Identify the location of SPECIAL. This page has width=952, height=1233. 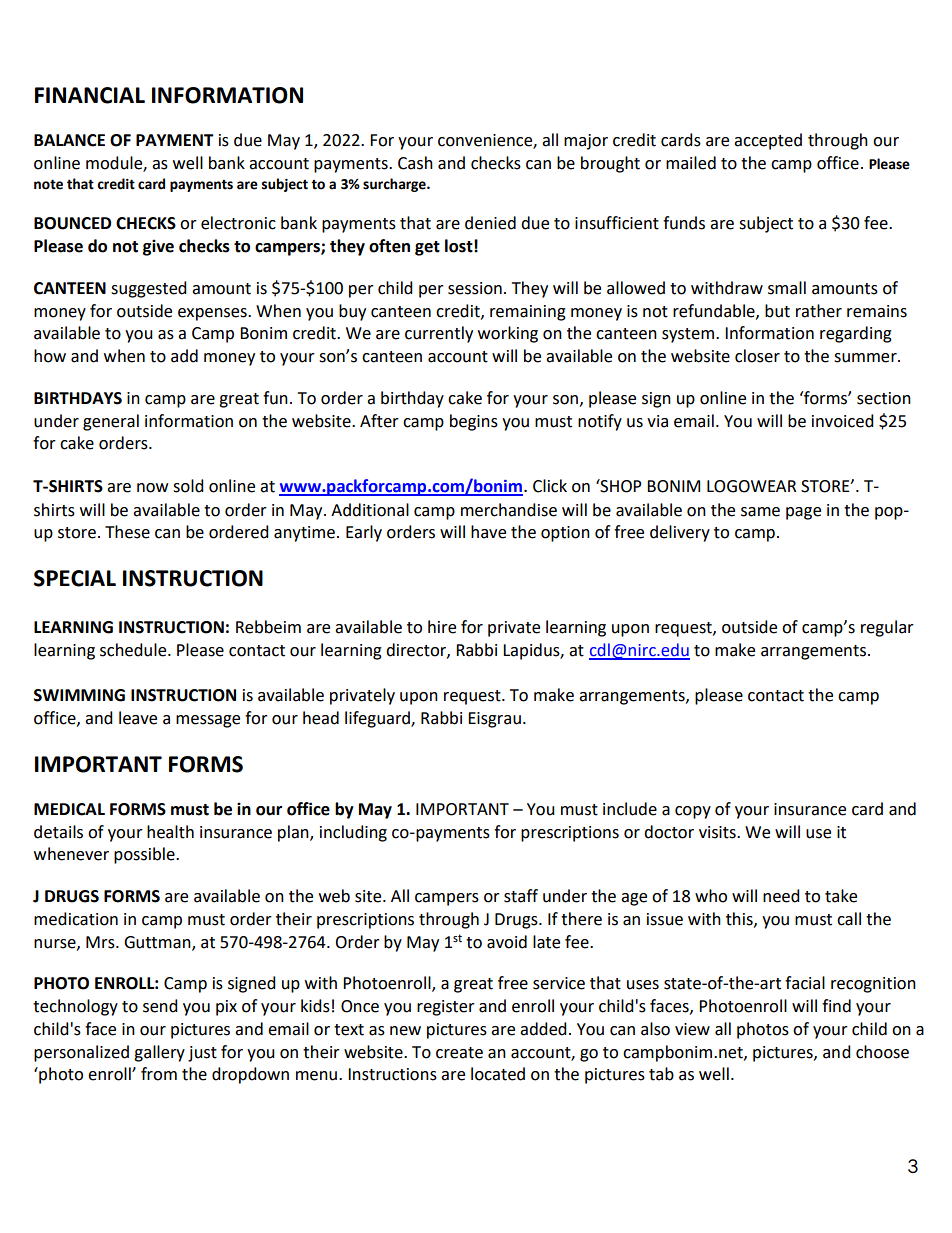
(75, 578).
